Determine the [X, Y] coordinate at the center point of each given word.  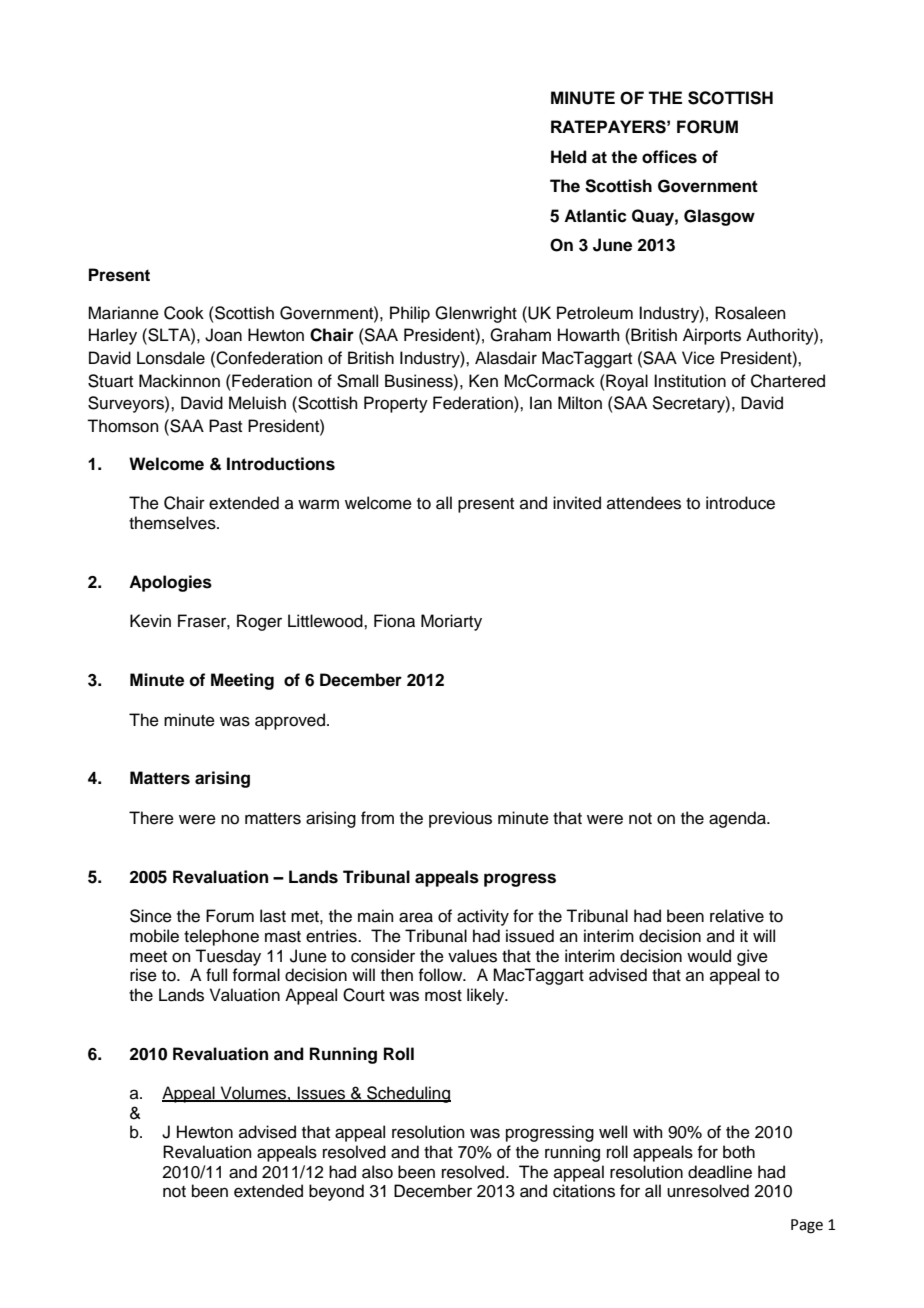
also [377, 1172]
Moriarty [451, 622]
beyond [336, 1192]
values [472, 956]
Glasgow [719, 217]
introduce [740, 503]
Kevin [150, 621]
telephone [221, 937]
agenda [738, 819]
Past [225, 426]
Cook [184, 313]
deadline [720, 1172]
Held [569, 157]
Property [396, 404]
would [709, 956]
